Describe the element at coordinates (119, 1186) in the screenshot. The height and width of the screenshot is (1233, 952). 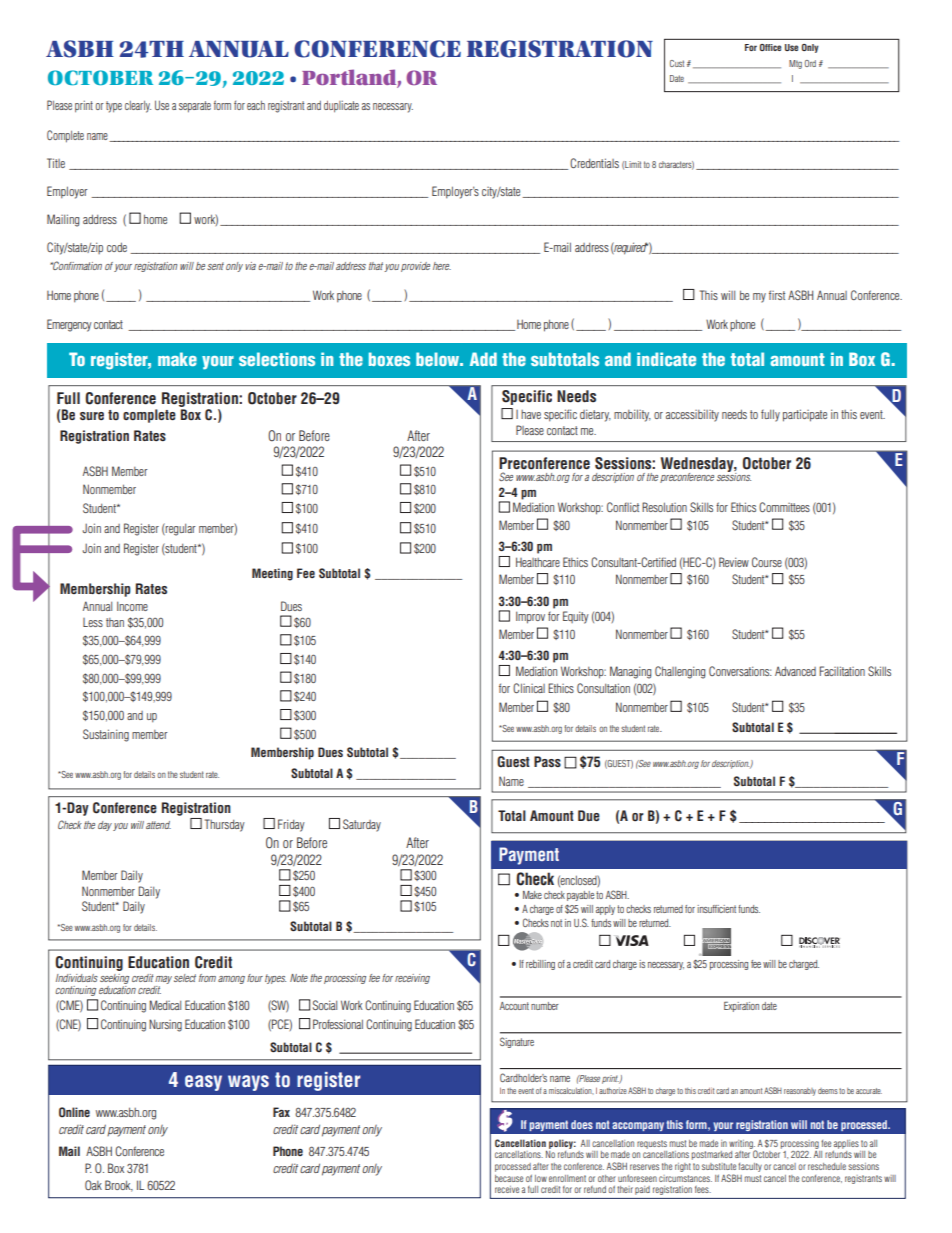
I see `Brook` at that location.
